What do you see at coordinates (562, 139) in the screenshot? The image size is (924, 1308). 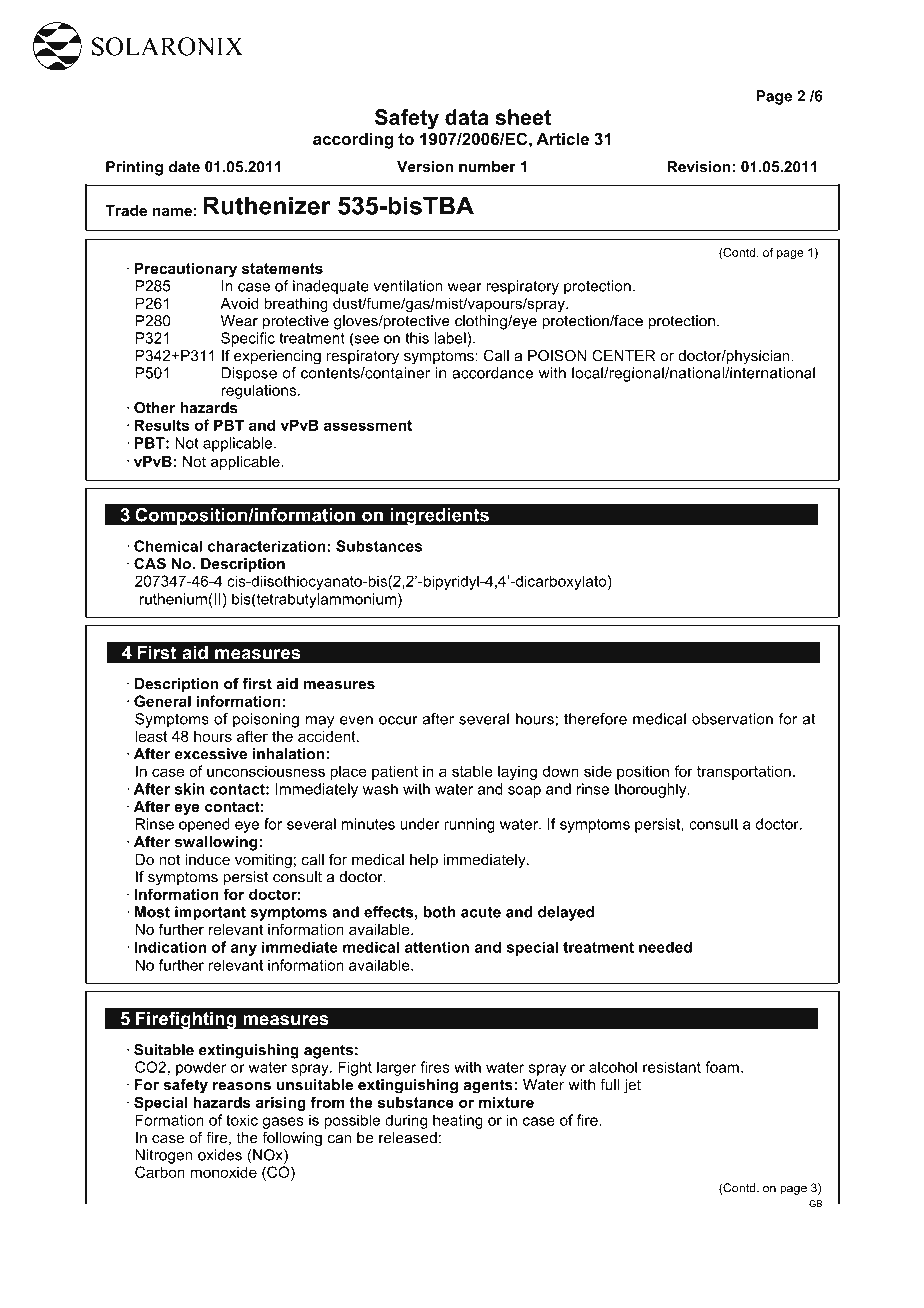 I see `Article` at bounding box center [562, 139].
